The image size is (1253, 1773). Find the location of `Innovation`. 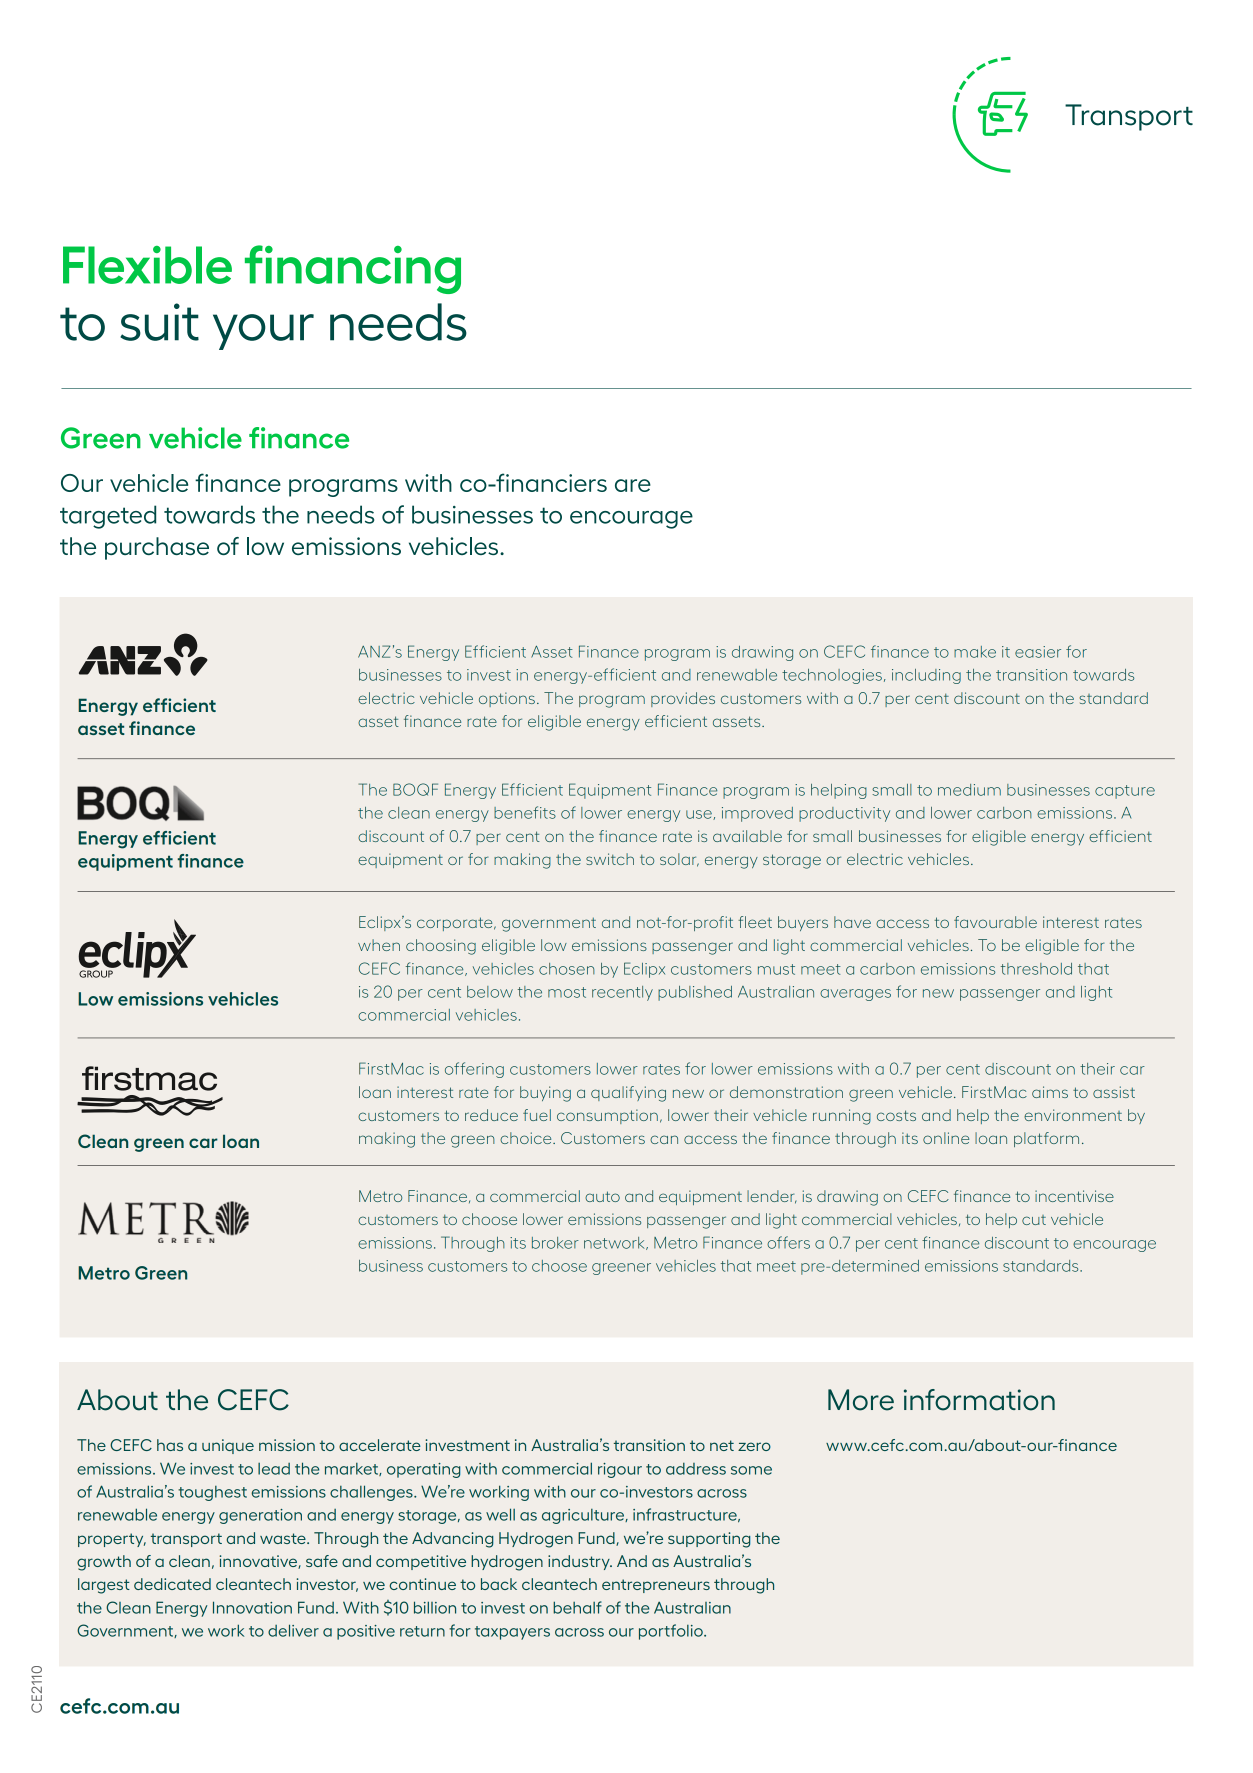

Innovation is located at coordinates (252, 1607).
